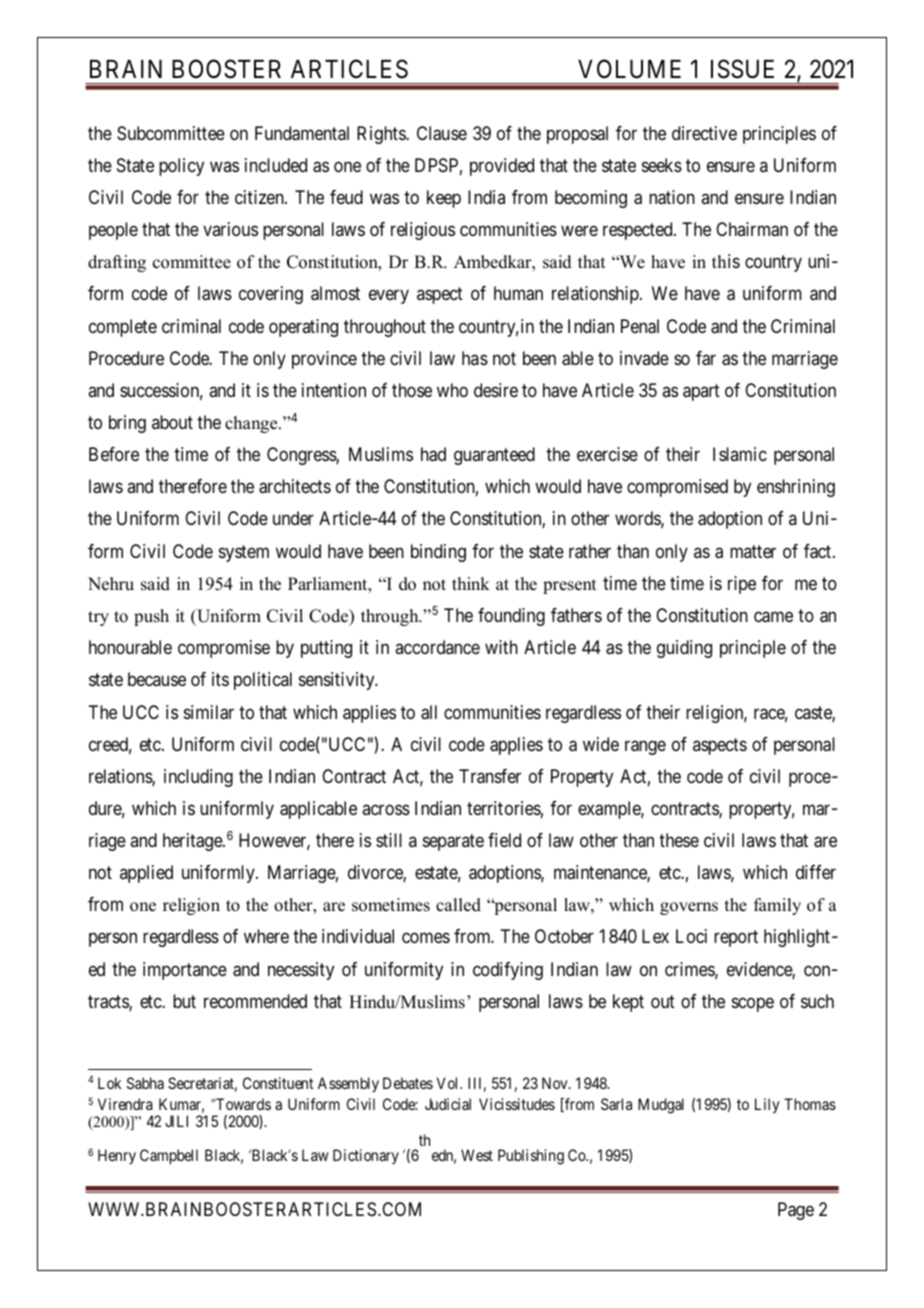 The width and height of the screenshot is (924, 1308). I want to click on Clause, so click(442, 133).
